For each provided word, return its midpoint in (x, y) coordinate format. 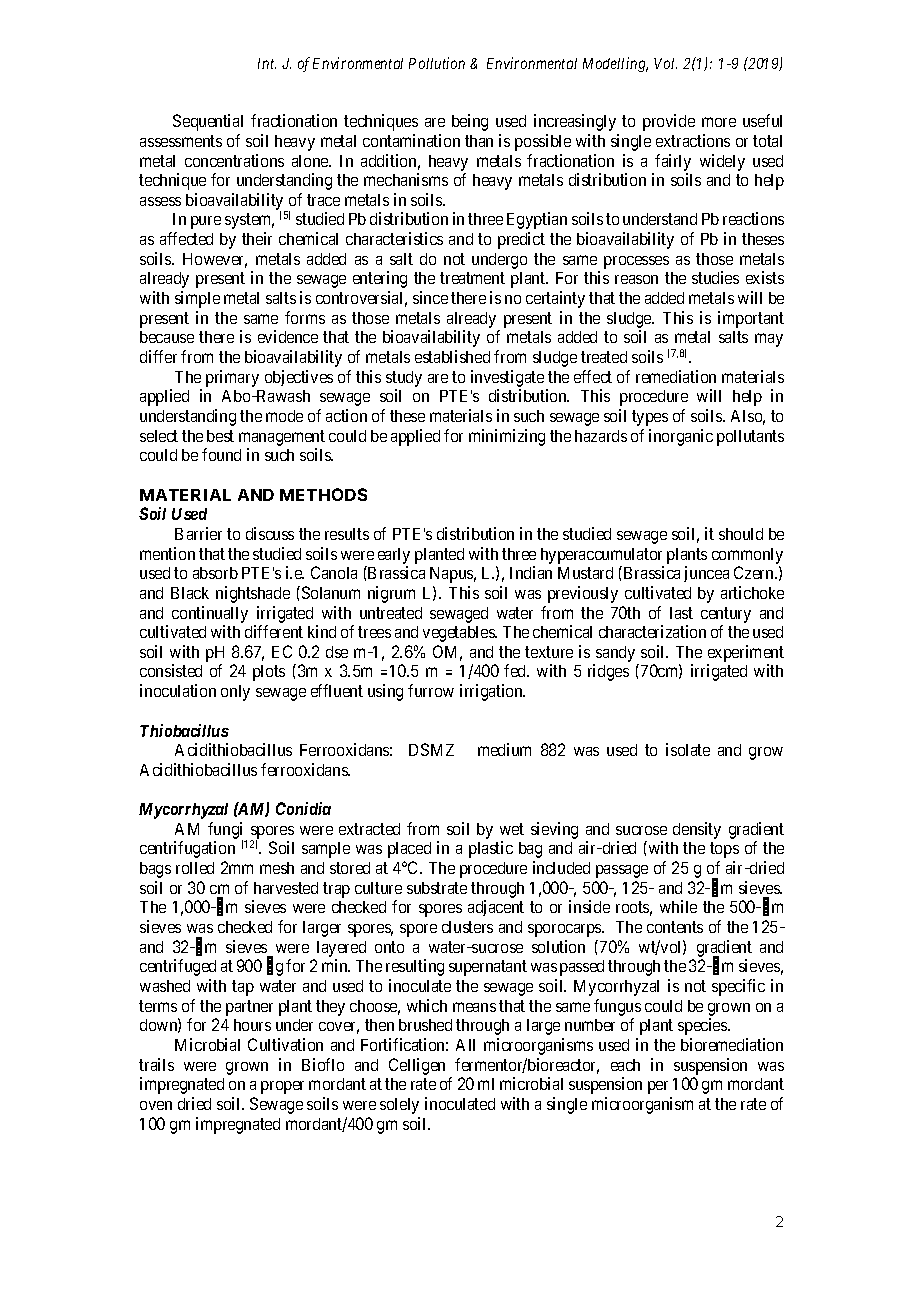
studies (715, 277)
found (221, 454)
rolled (195, 868)
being (470, 122)
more (719, 122)
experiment (745, 655)
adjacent (496, 908)
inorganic (681, 437)
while (678, 906)
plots (269, 673)
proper (282, 1087)
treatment (472, 278)
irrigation (492, 692)
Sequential (208, 122)
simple (197, 299)
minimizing (507, 437)
